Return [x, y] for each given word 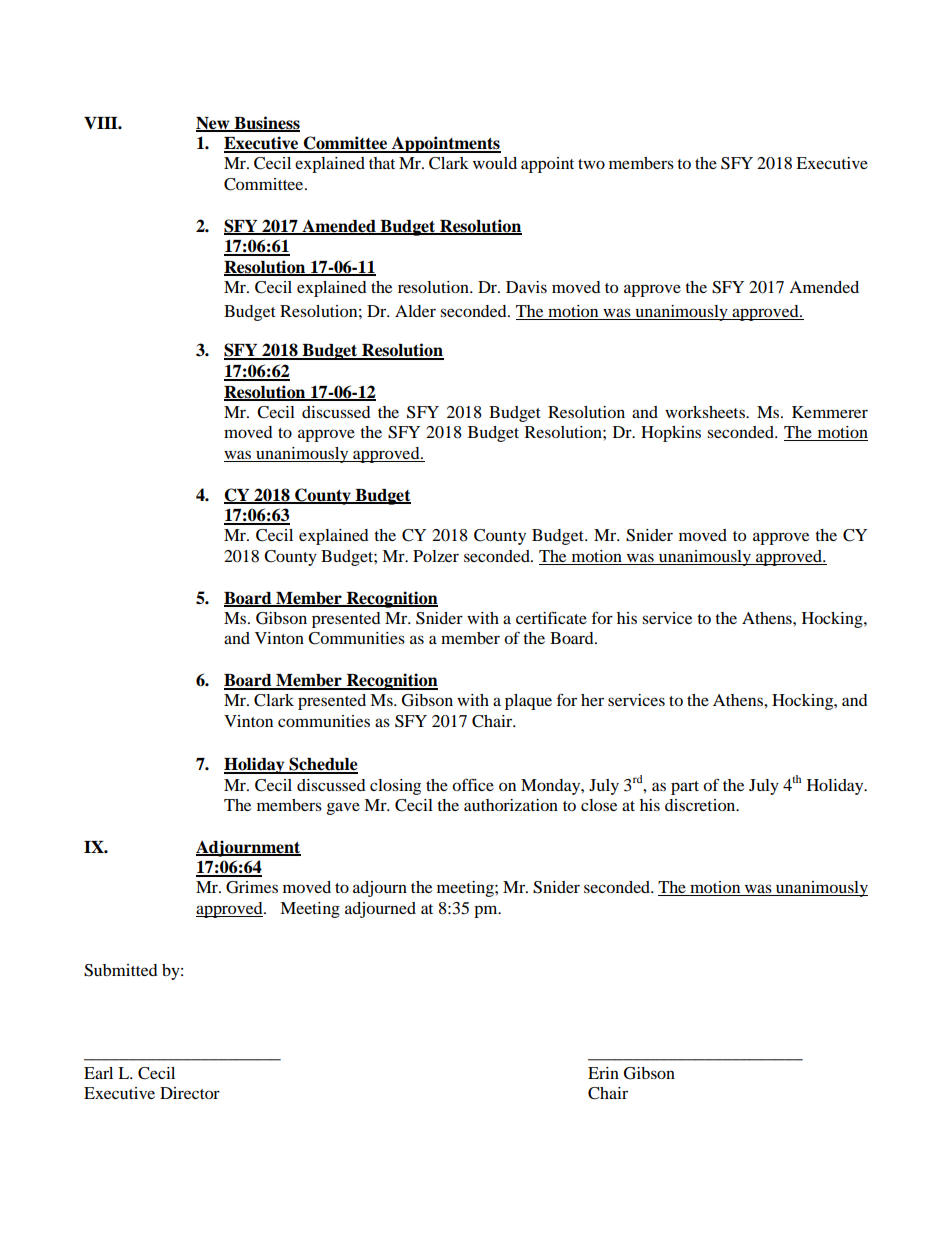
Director [190, 1093]
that [382, 163]
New [214, 124]
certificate [551, 617]
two [591, 164]
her [592, 700]
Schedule [322, 765]
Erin [603, 1073]
